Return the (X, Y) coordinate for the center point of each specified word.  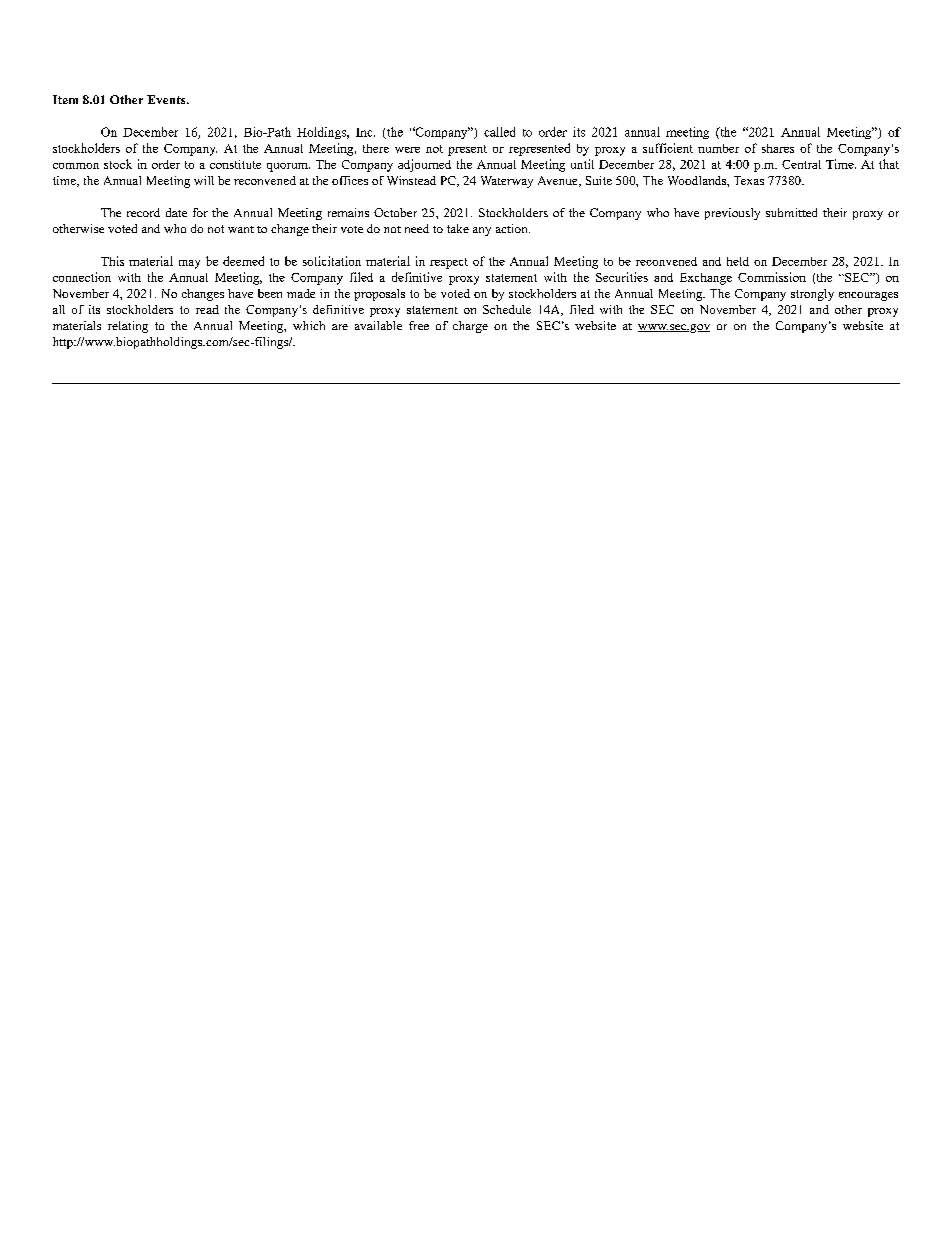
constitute (235, 164)
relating (128, 327)
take (458, 228)
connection (82, 277)
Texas (749, 180)
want (241, 229)
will (204, 180)
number (718, 148)
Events (167, 99)
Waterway (507, 182)
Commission (772, 277)
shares (778, 148)
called (499, 132)
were (407, 150)
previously (732, 214)
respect (449, 263)
